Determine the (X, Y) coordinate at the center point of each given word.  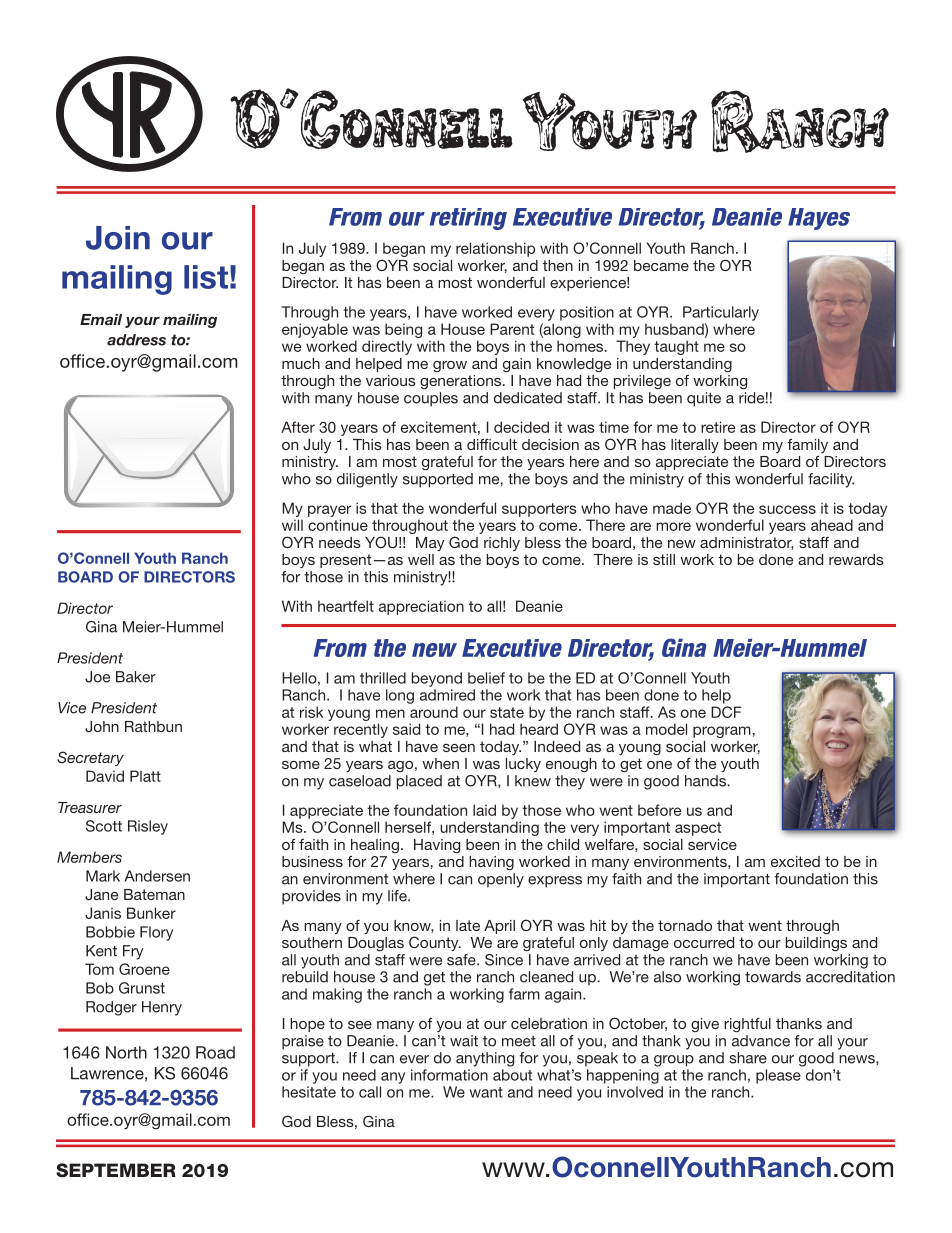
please (778, 1076)
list (206, 277)
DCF (726, 712)
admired (447, 695)
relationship (495, 249)
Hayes (819, 219)
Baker (136, 677)
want (486, 1092)
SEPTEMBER (116, 1170)
